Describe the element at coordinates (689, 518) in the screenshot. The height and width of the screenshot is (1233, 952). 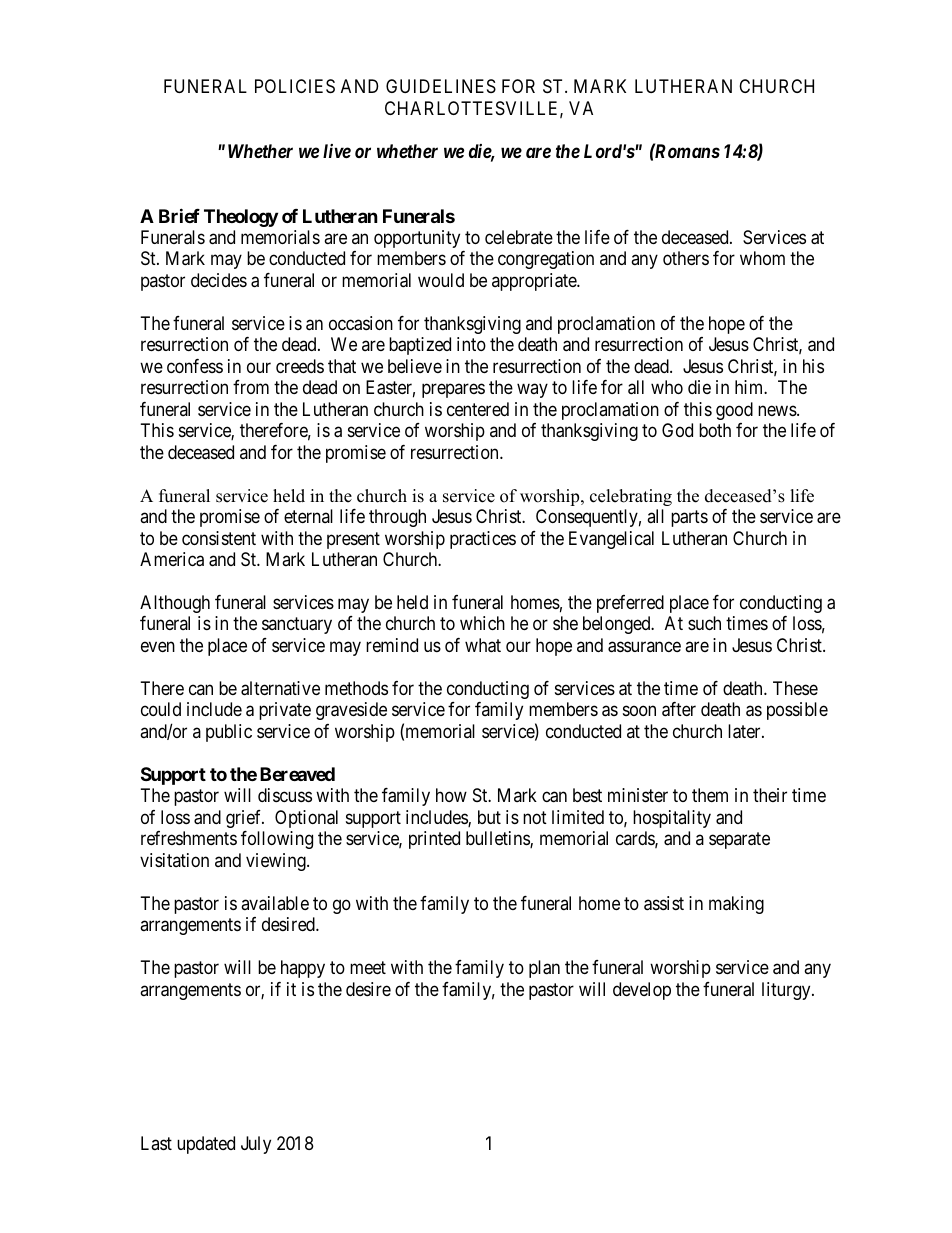
I see `parts` at that location.
